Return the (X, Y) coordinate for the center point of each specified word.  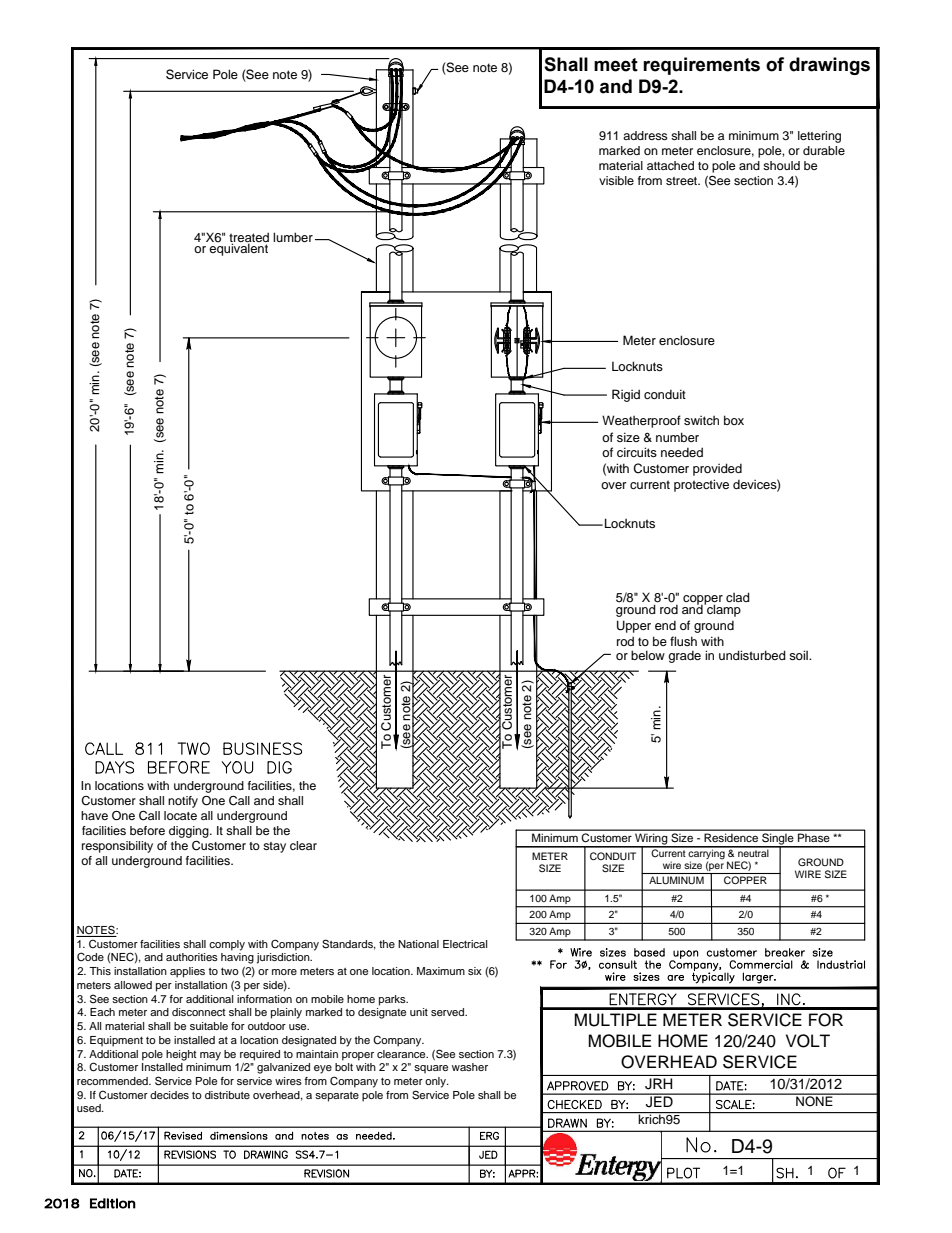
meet (616, 65)
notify (183, 802)
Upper (634, 626)
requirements (701, 66)
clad (738, 597)
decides (169, 1095)
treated (249, 238)
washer (470, 1067)
